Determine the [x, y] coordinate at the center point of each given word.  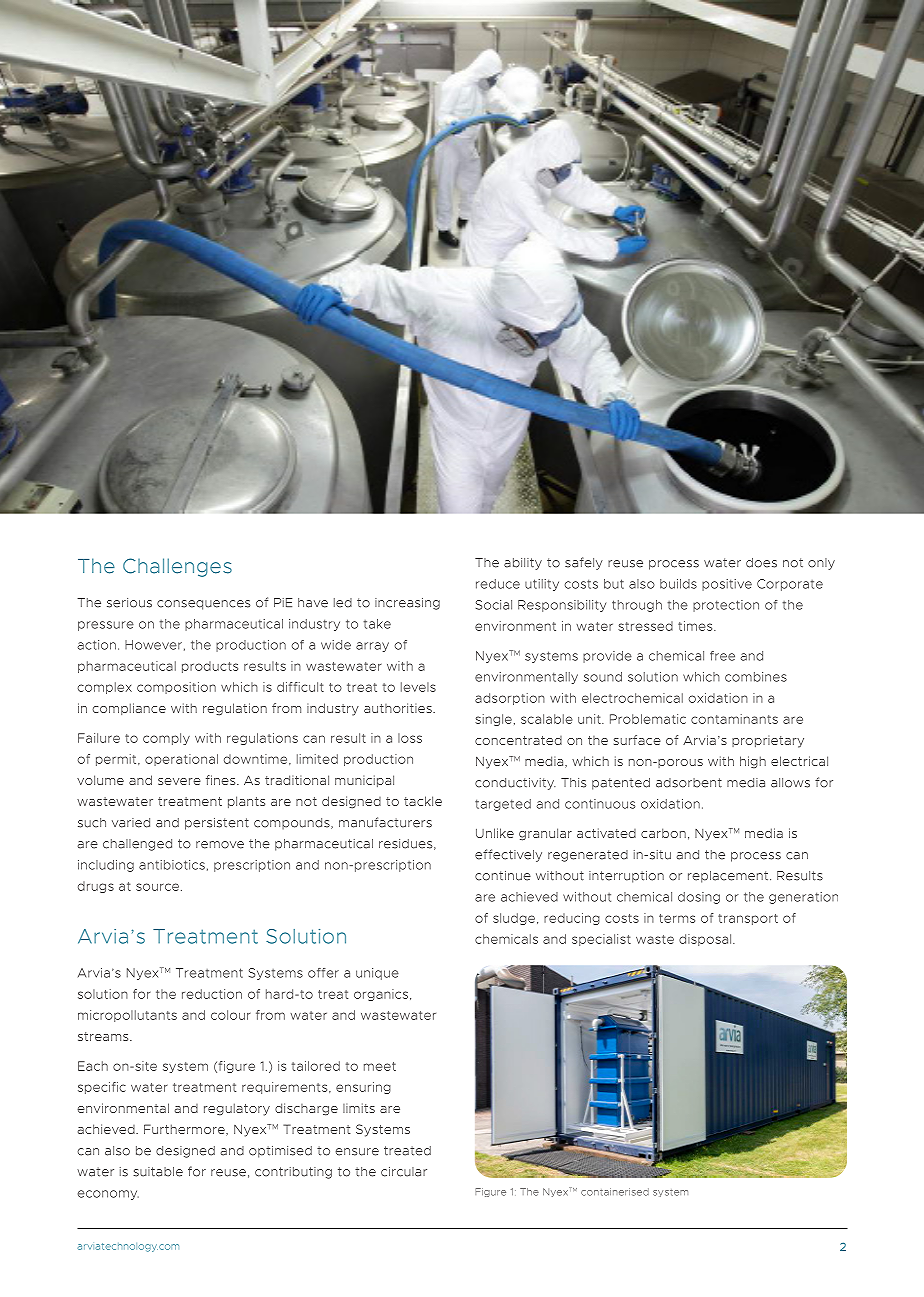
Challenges [177, 567]
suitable [158, 1172]
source [157, 887]
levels [418, 687]
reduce [498, 584]
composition [176, 688]
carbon [663, 833]
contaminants [734, 719]
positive [727, 585]
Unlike [495, 833]
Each [93, 1066]
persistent [217, 824]
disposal [706, 940]
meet [380, 1066]
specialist [601, 940]
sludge [515, 919]
